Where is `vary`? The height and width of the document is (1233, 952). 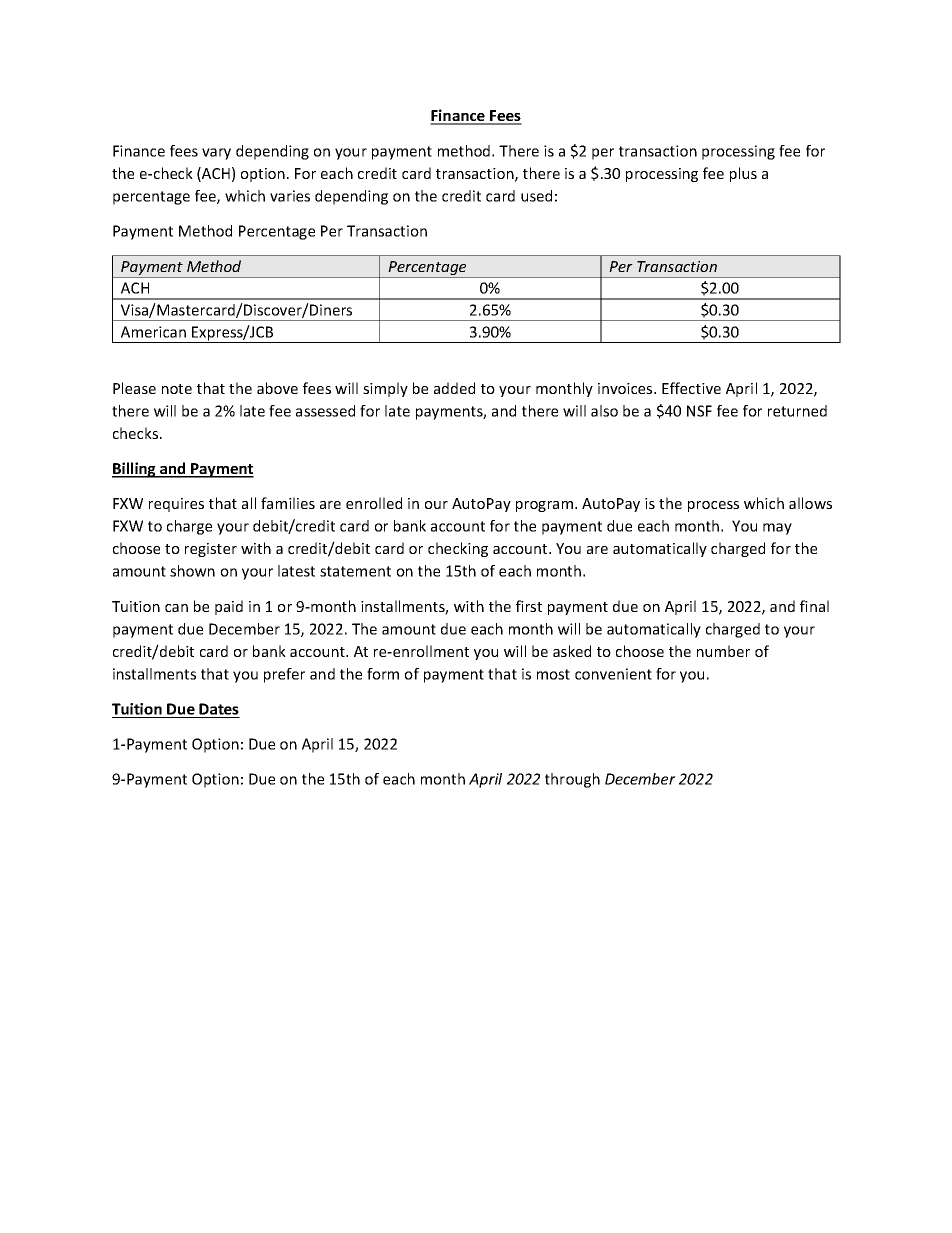
vary is located at coordinates (216, 154).
